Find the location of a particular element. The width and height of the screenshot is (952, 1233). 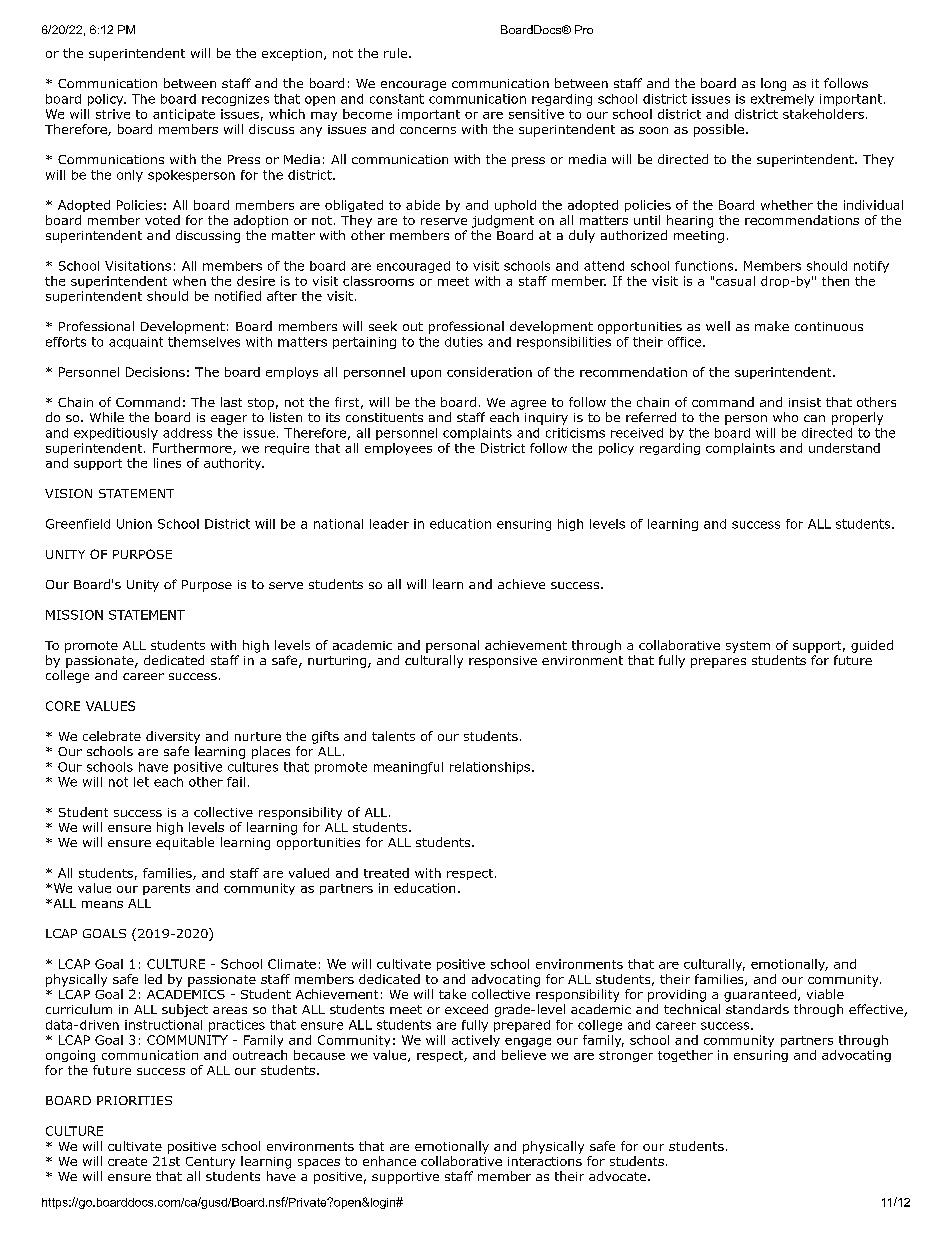

system is located at coordinates (748, 647).
